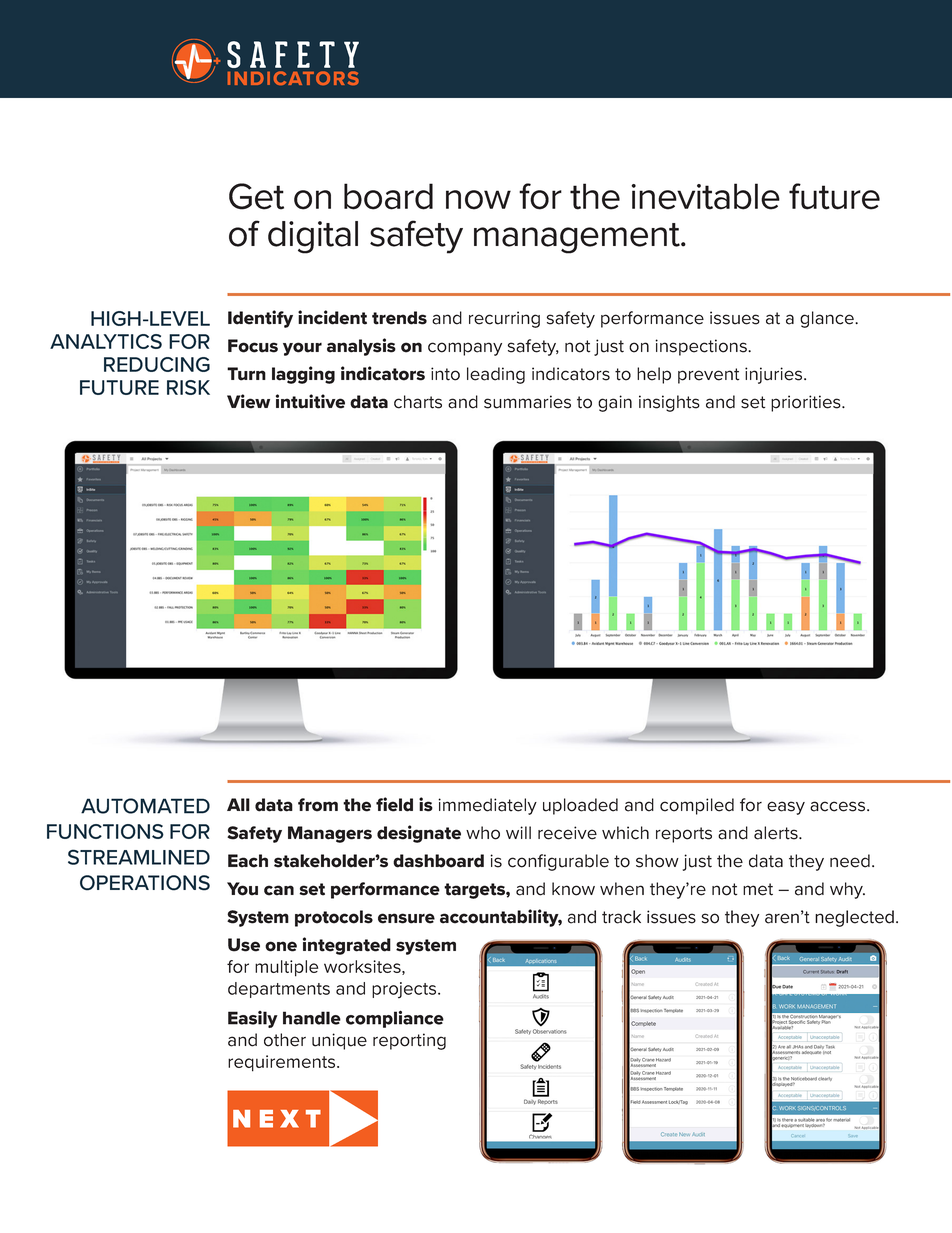  What do you see at coordinates (277, 1119) in the document?
I see `NEXT` at bounding box center [277, 1119].
